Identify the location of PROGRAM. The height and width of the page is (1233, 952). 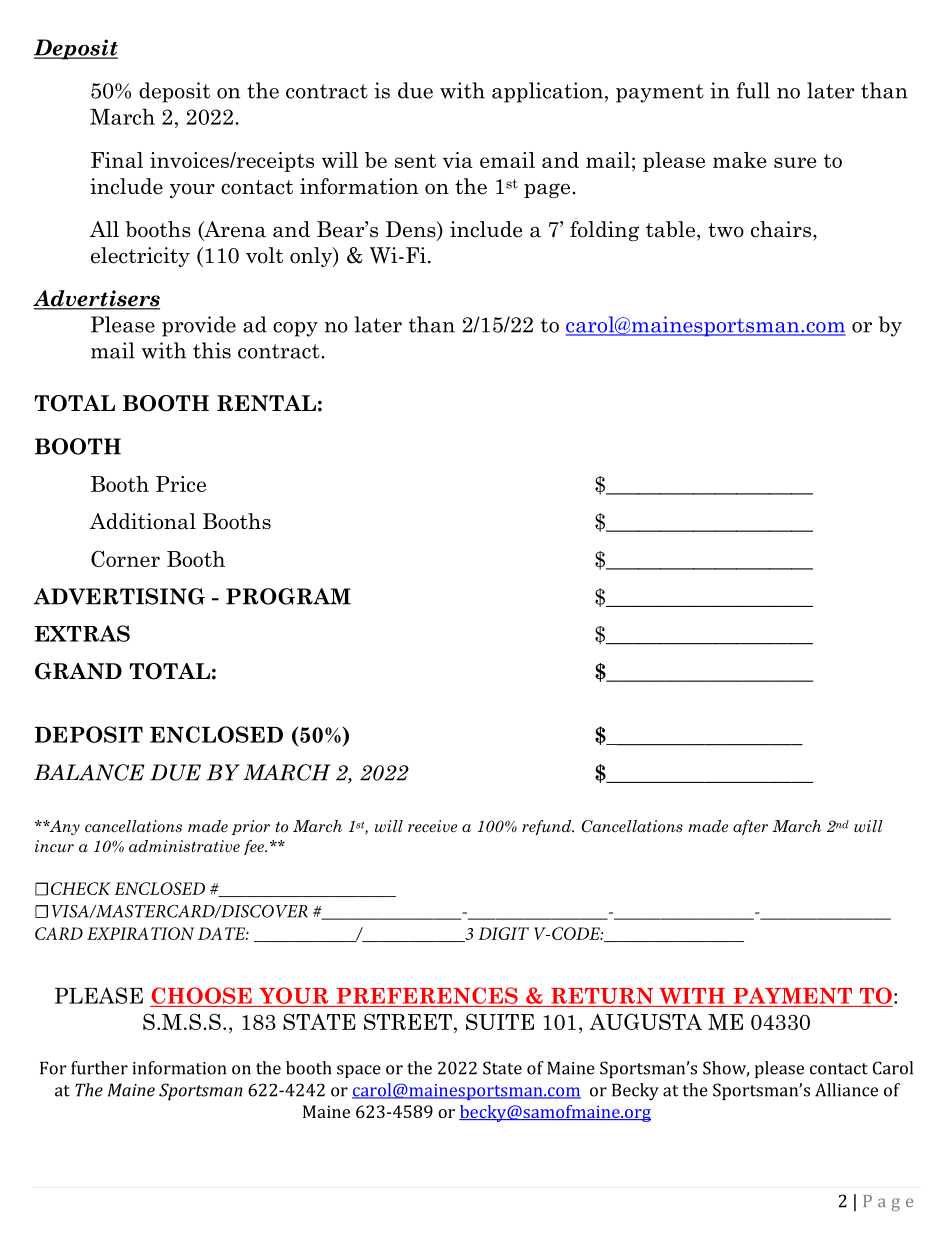
(288, 596).
